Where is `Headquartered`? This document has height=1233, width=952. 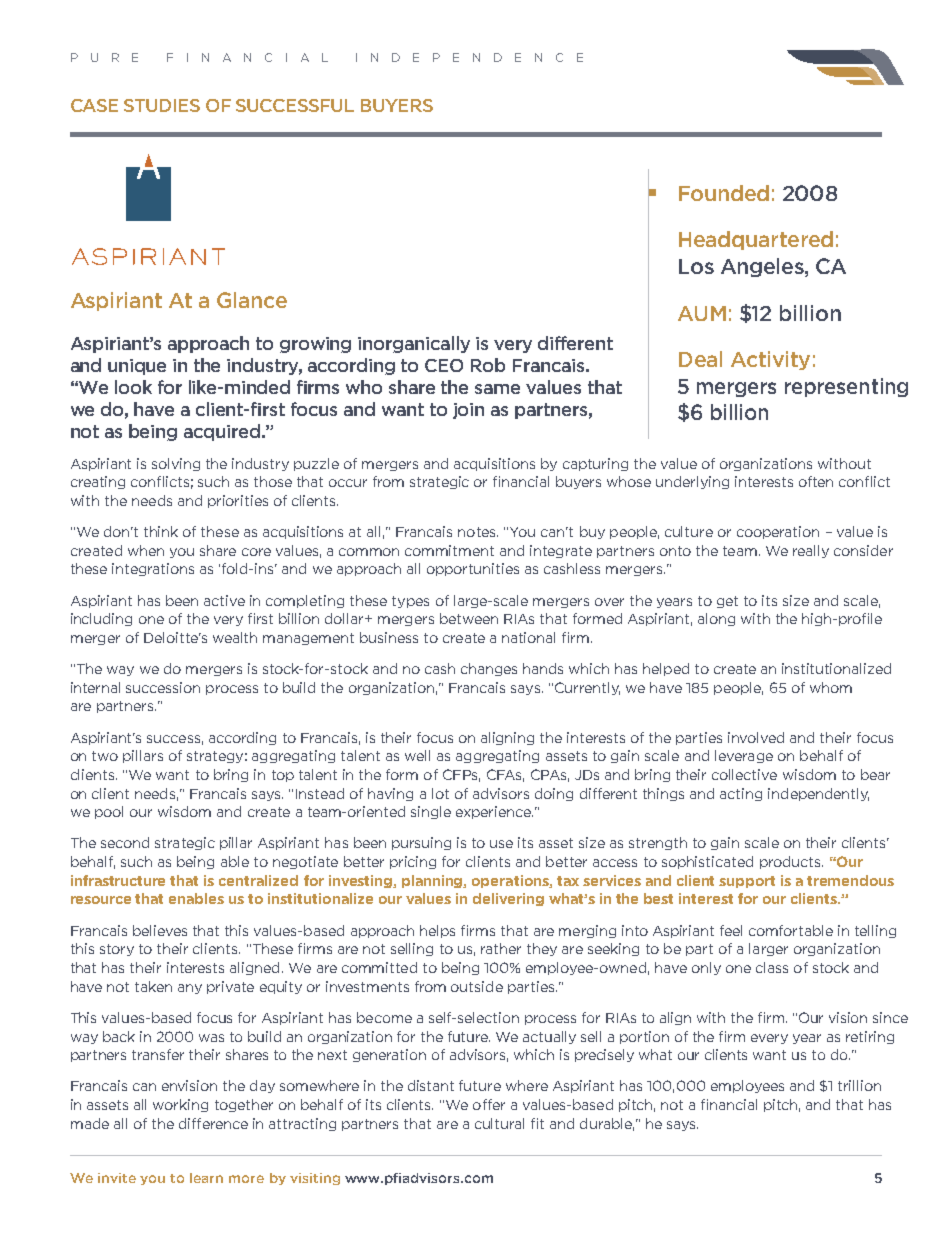
Headquartered is located at coordinates (756, 240).
